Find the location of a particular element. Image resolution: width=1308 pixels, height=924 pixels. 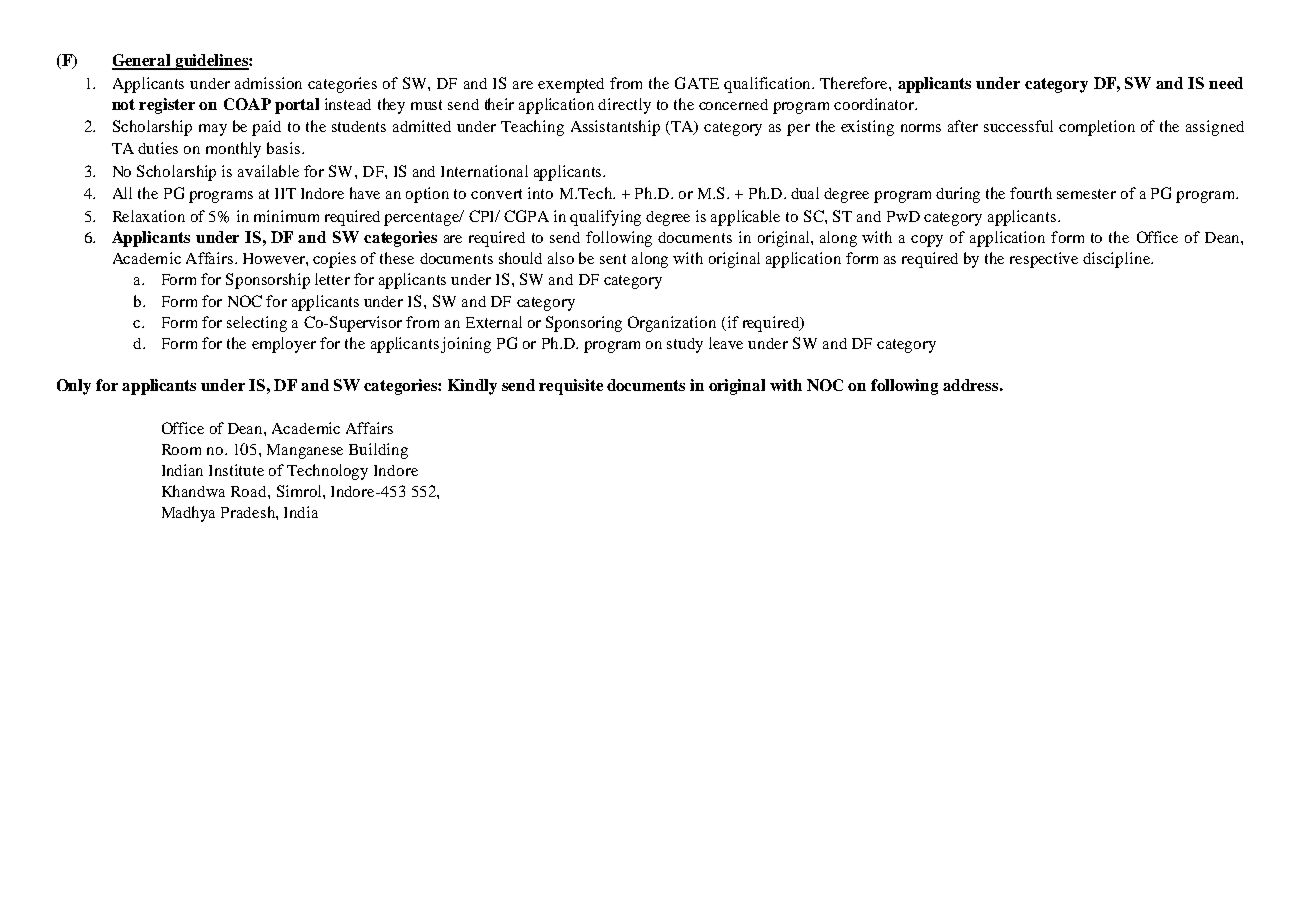

selecting is located at coordinates (257, 324).
